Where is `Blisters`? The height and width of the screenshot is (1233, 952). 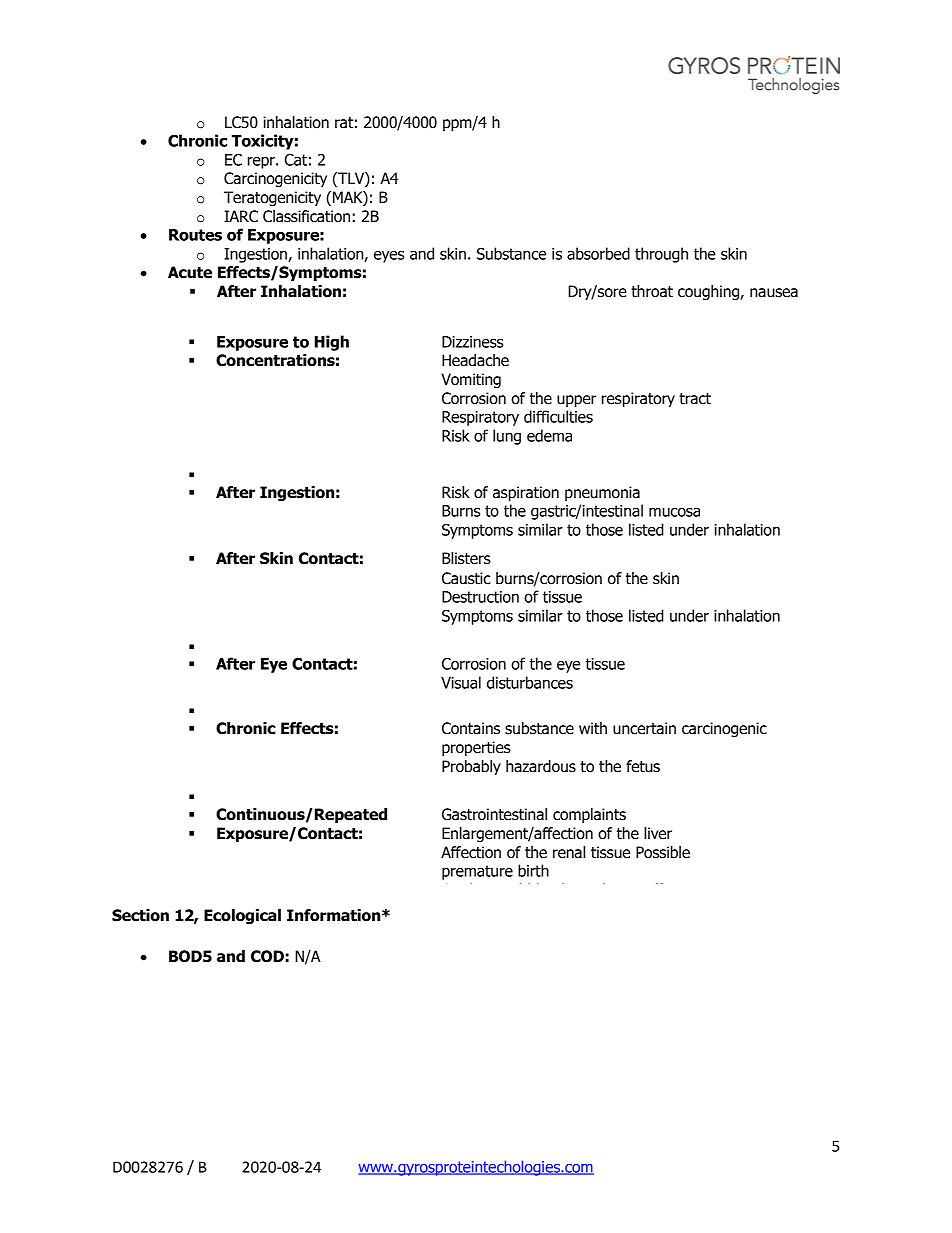 Blisters is located at coordinates (466, 558).
